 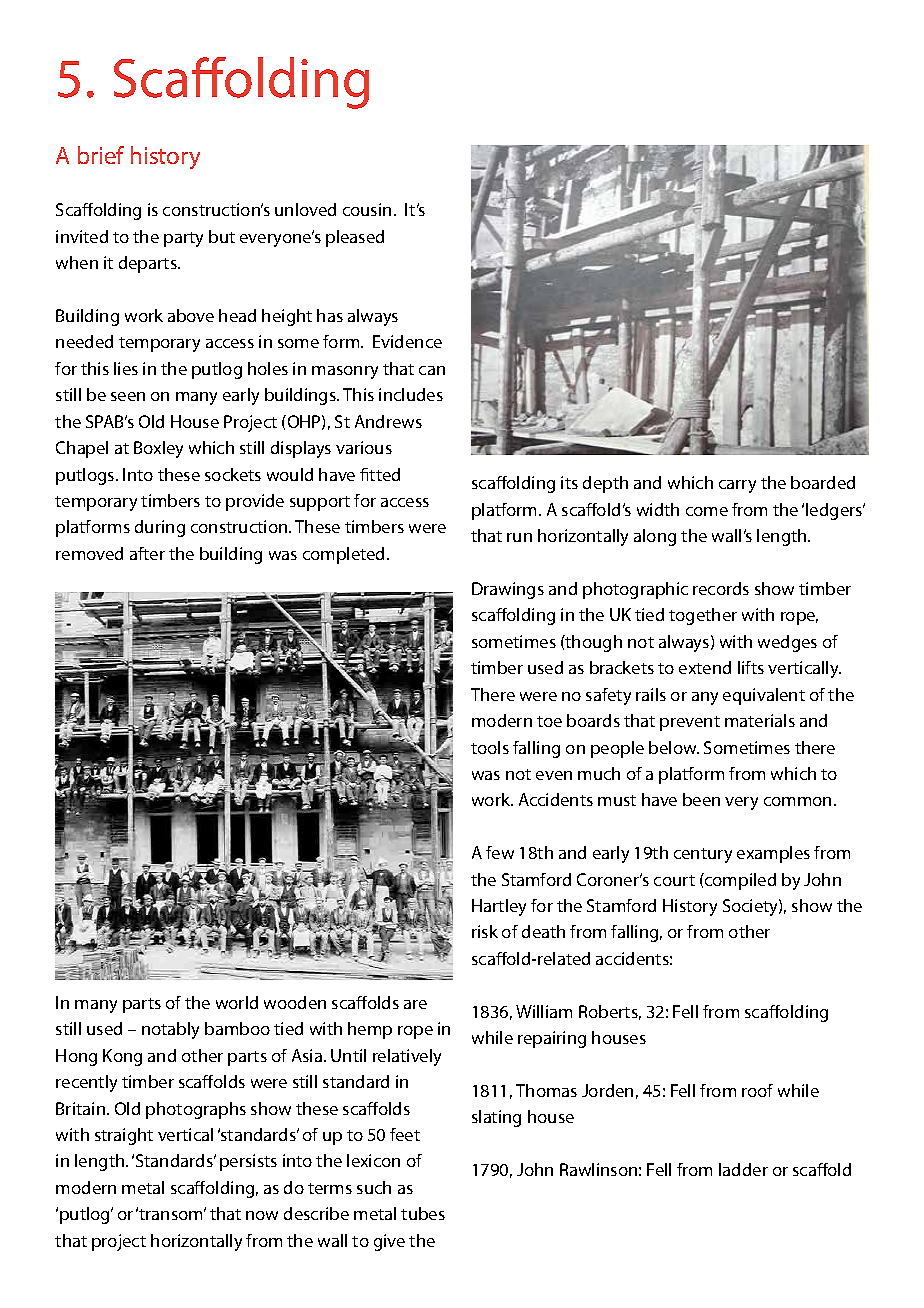 What do you see at coordinates (739, 881) in the screenshot?
I see `compiled` at bounding box center [739, 881].
